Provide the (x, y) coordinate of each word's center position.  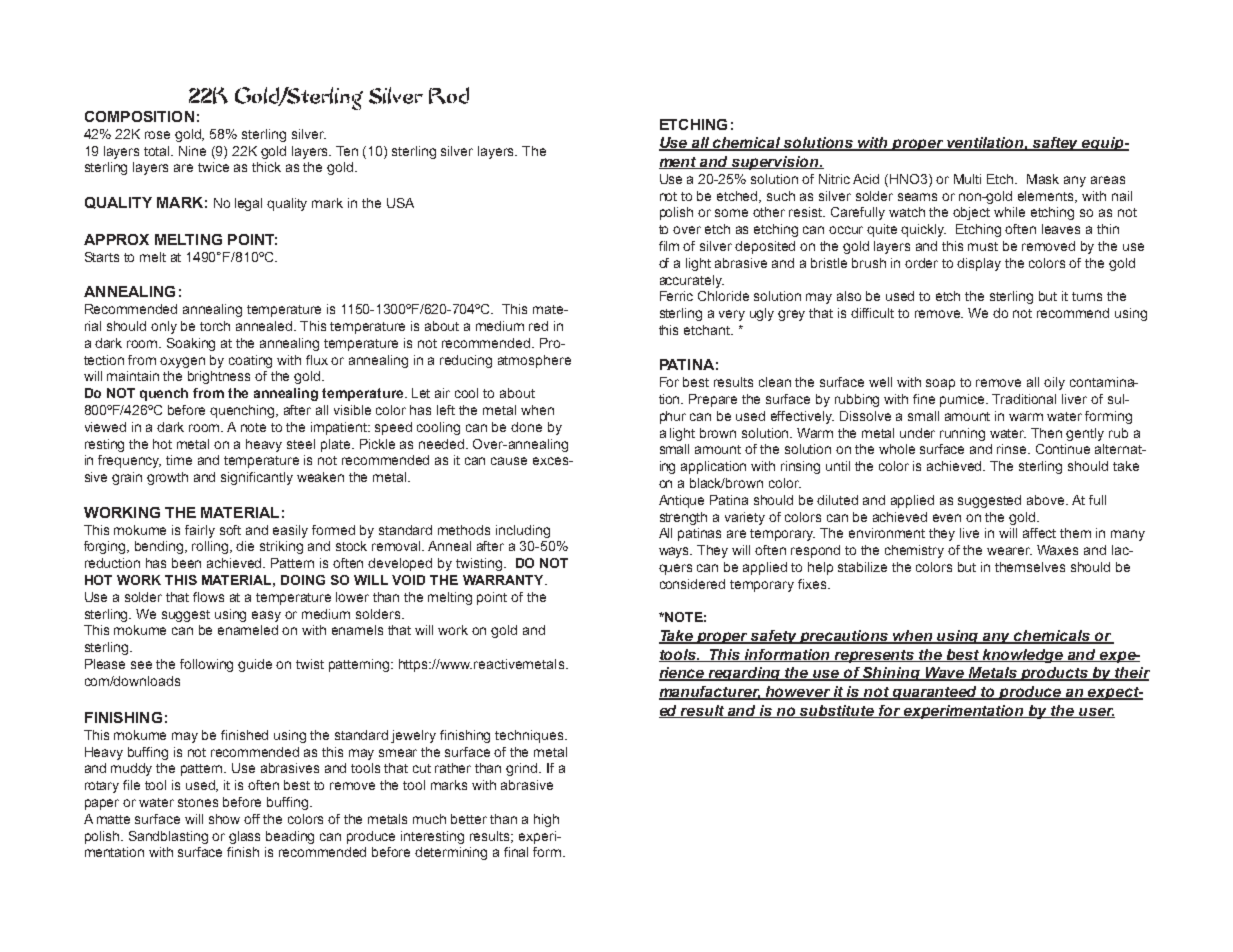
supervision (776, 163)
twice (213, 167)
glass (244, 837)
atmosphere (534, 361)
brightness (219, 377)
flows (208, 597)
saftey (1056, 144)
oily (1054, 383)
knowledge (1023, 656)
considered (692, 584)
